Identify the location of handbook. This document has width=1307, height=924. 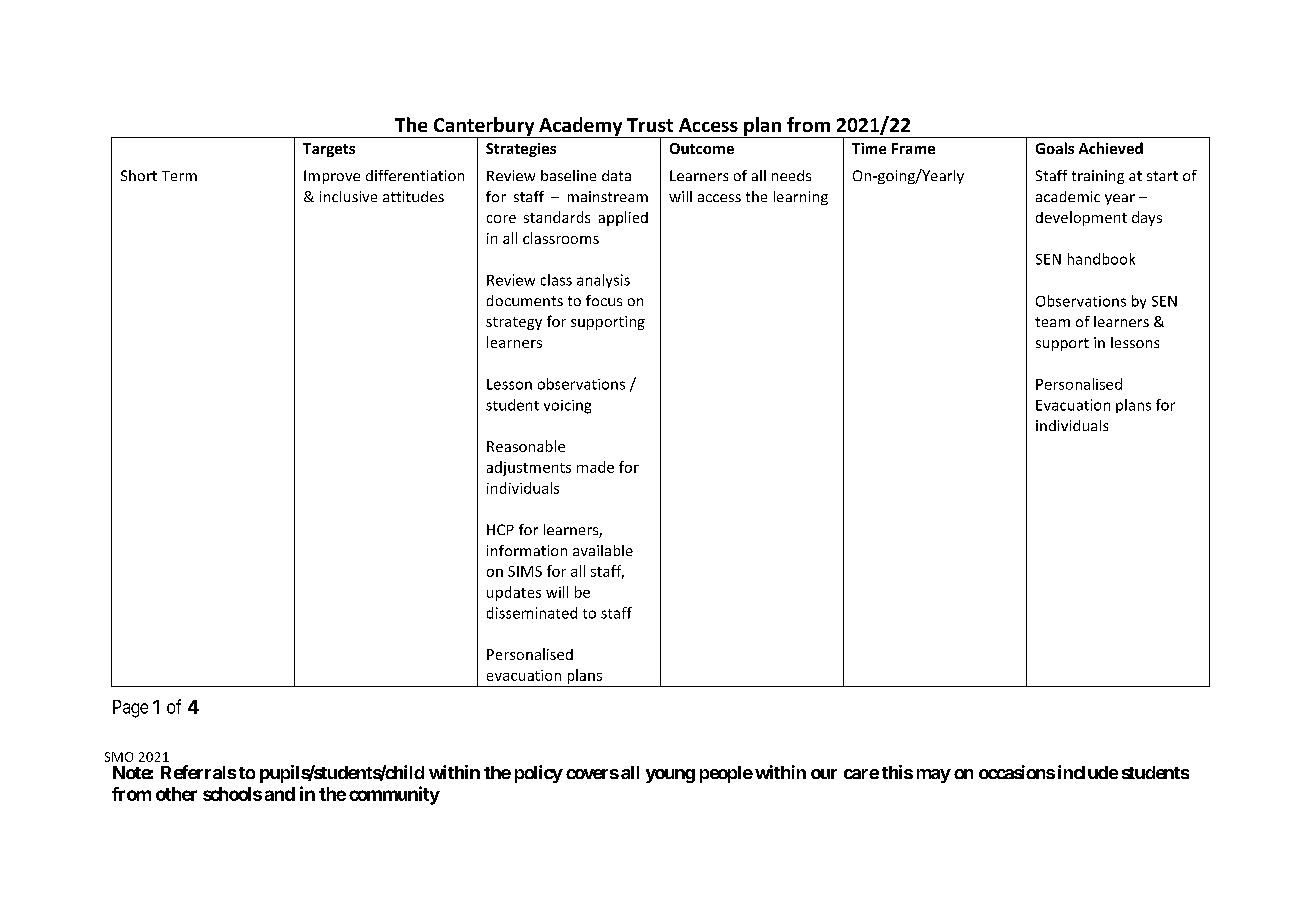
(1101, 259).
